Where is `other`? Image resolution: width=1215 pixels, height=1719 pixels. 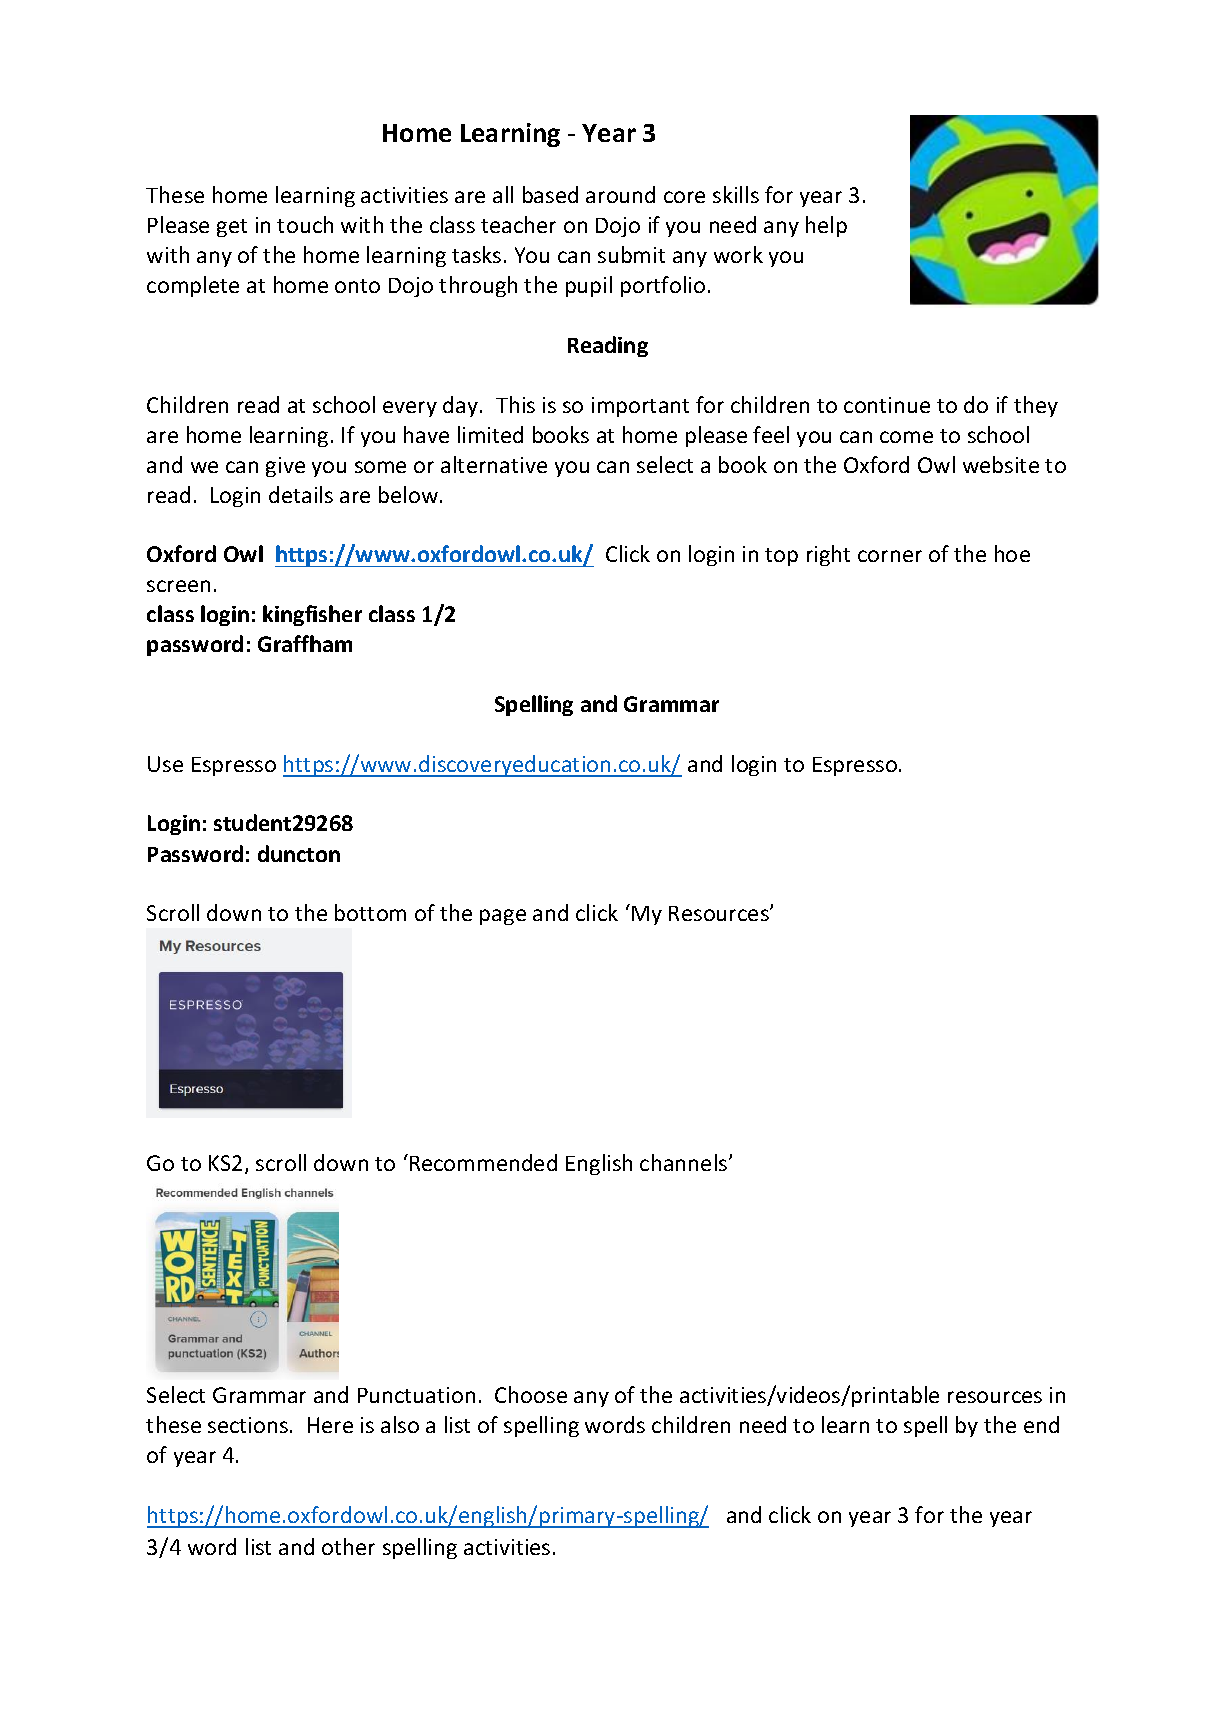 other is located at coordinates (348, 1546).
